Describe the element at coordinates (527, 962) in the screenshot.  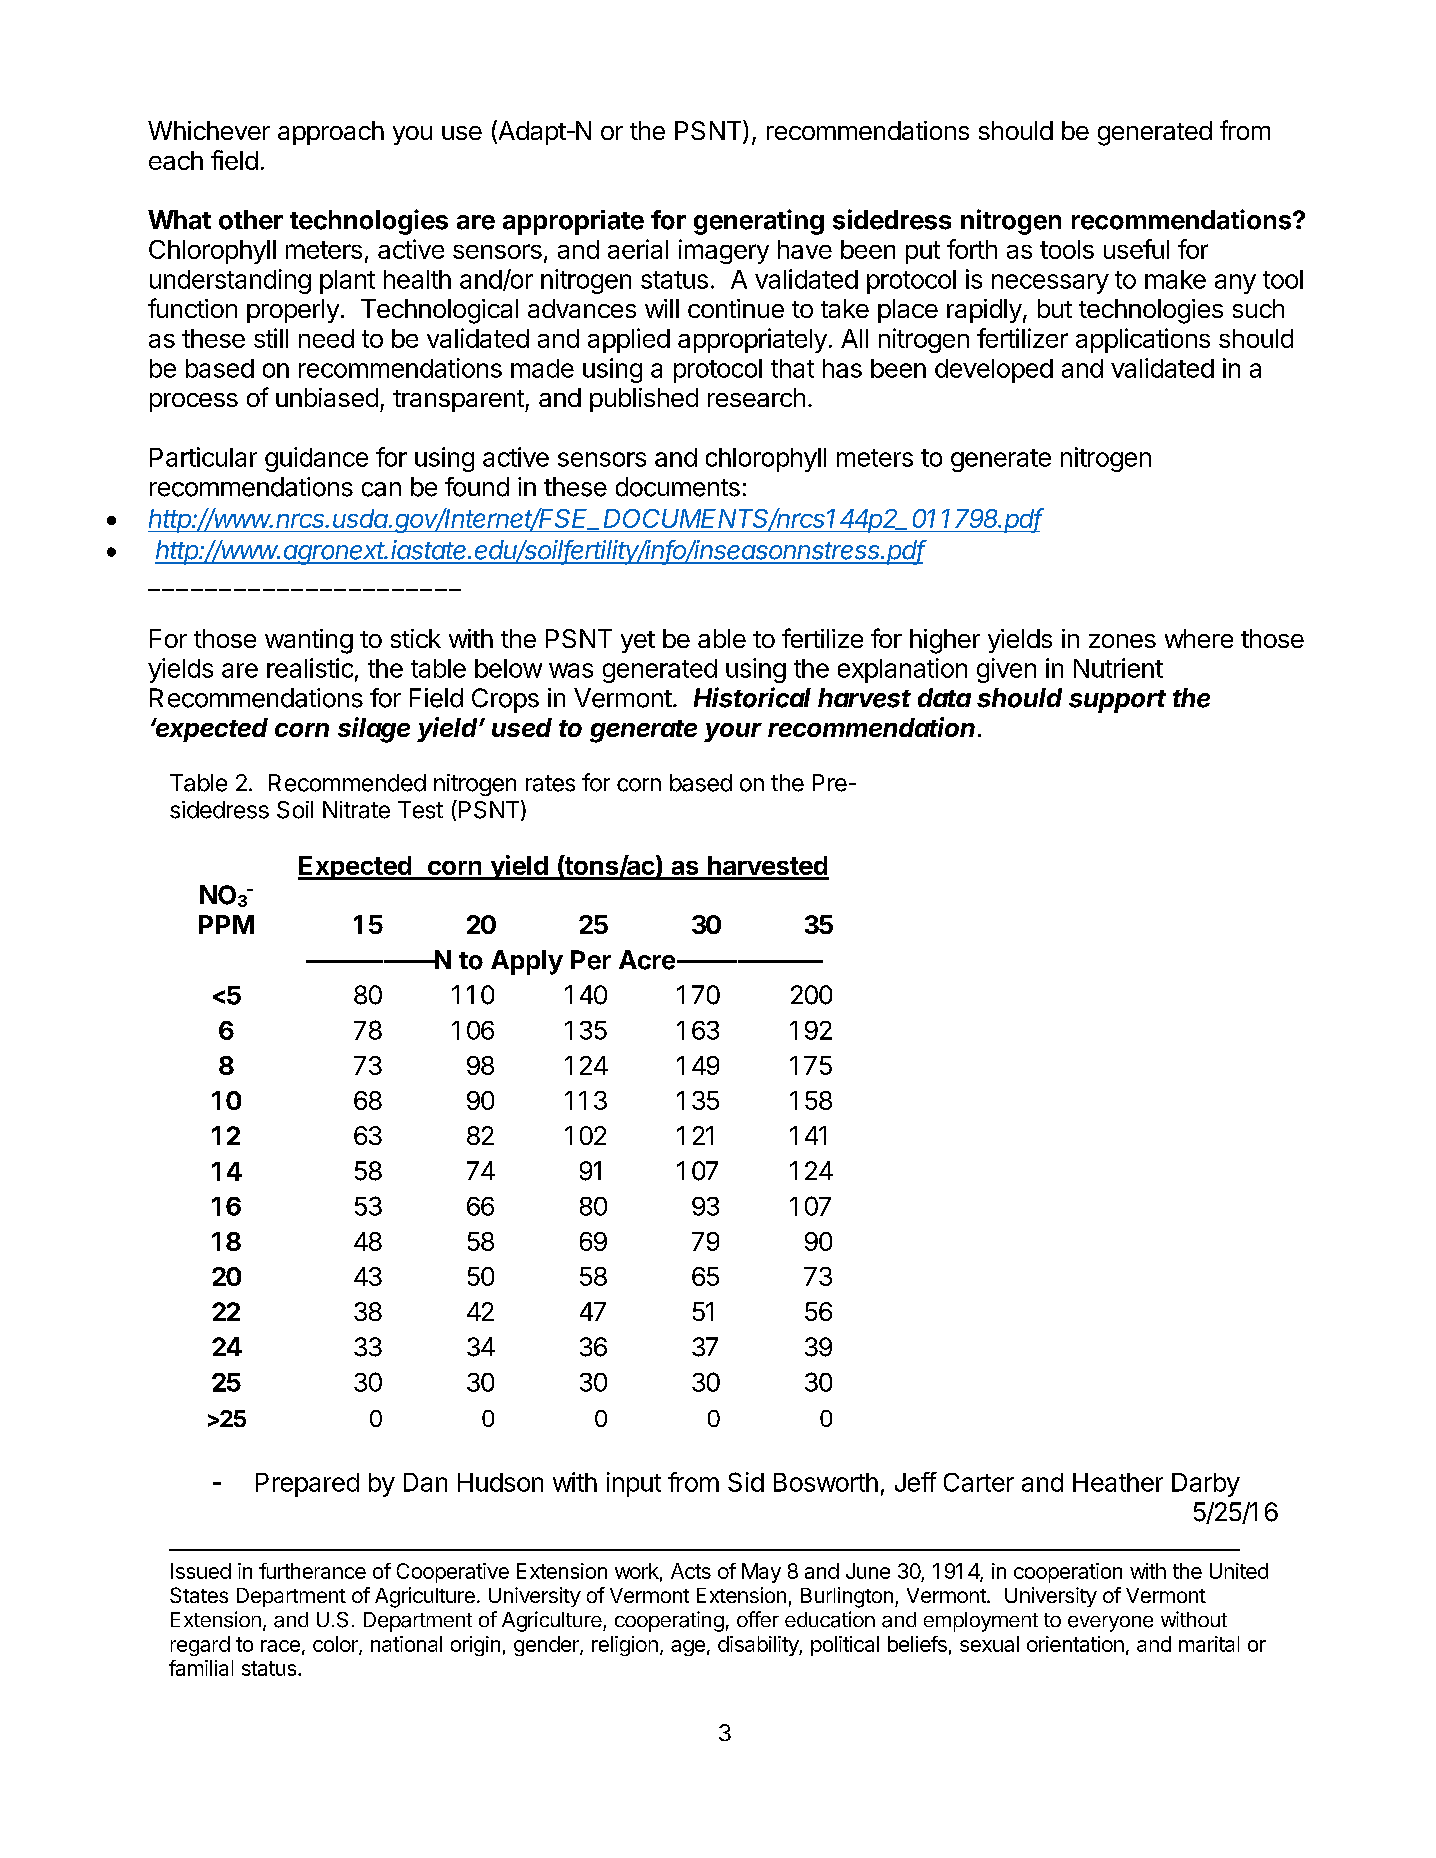
I see `Apply` at that location.
